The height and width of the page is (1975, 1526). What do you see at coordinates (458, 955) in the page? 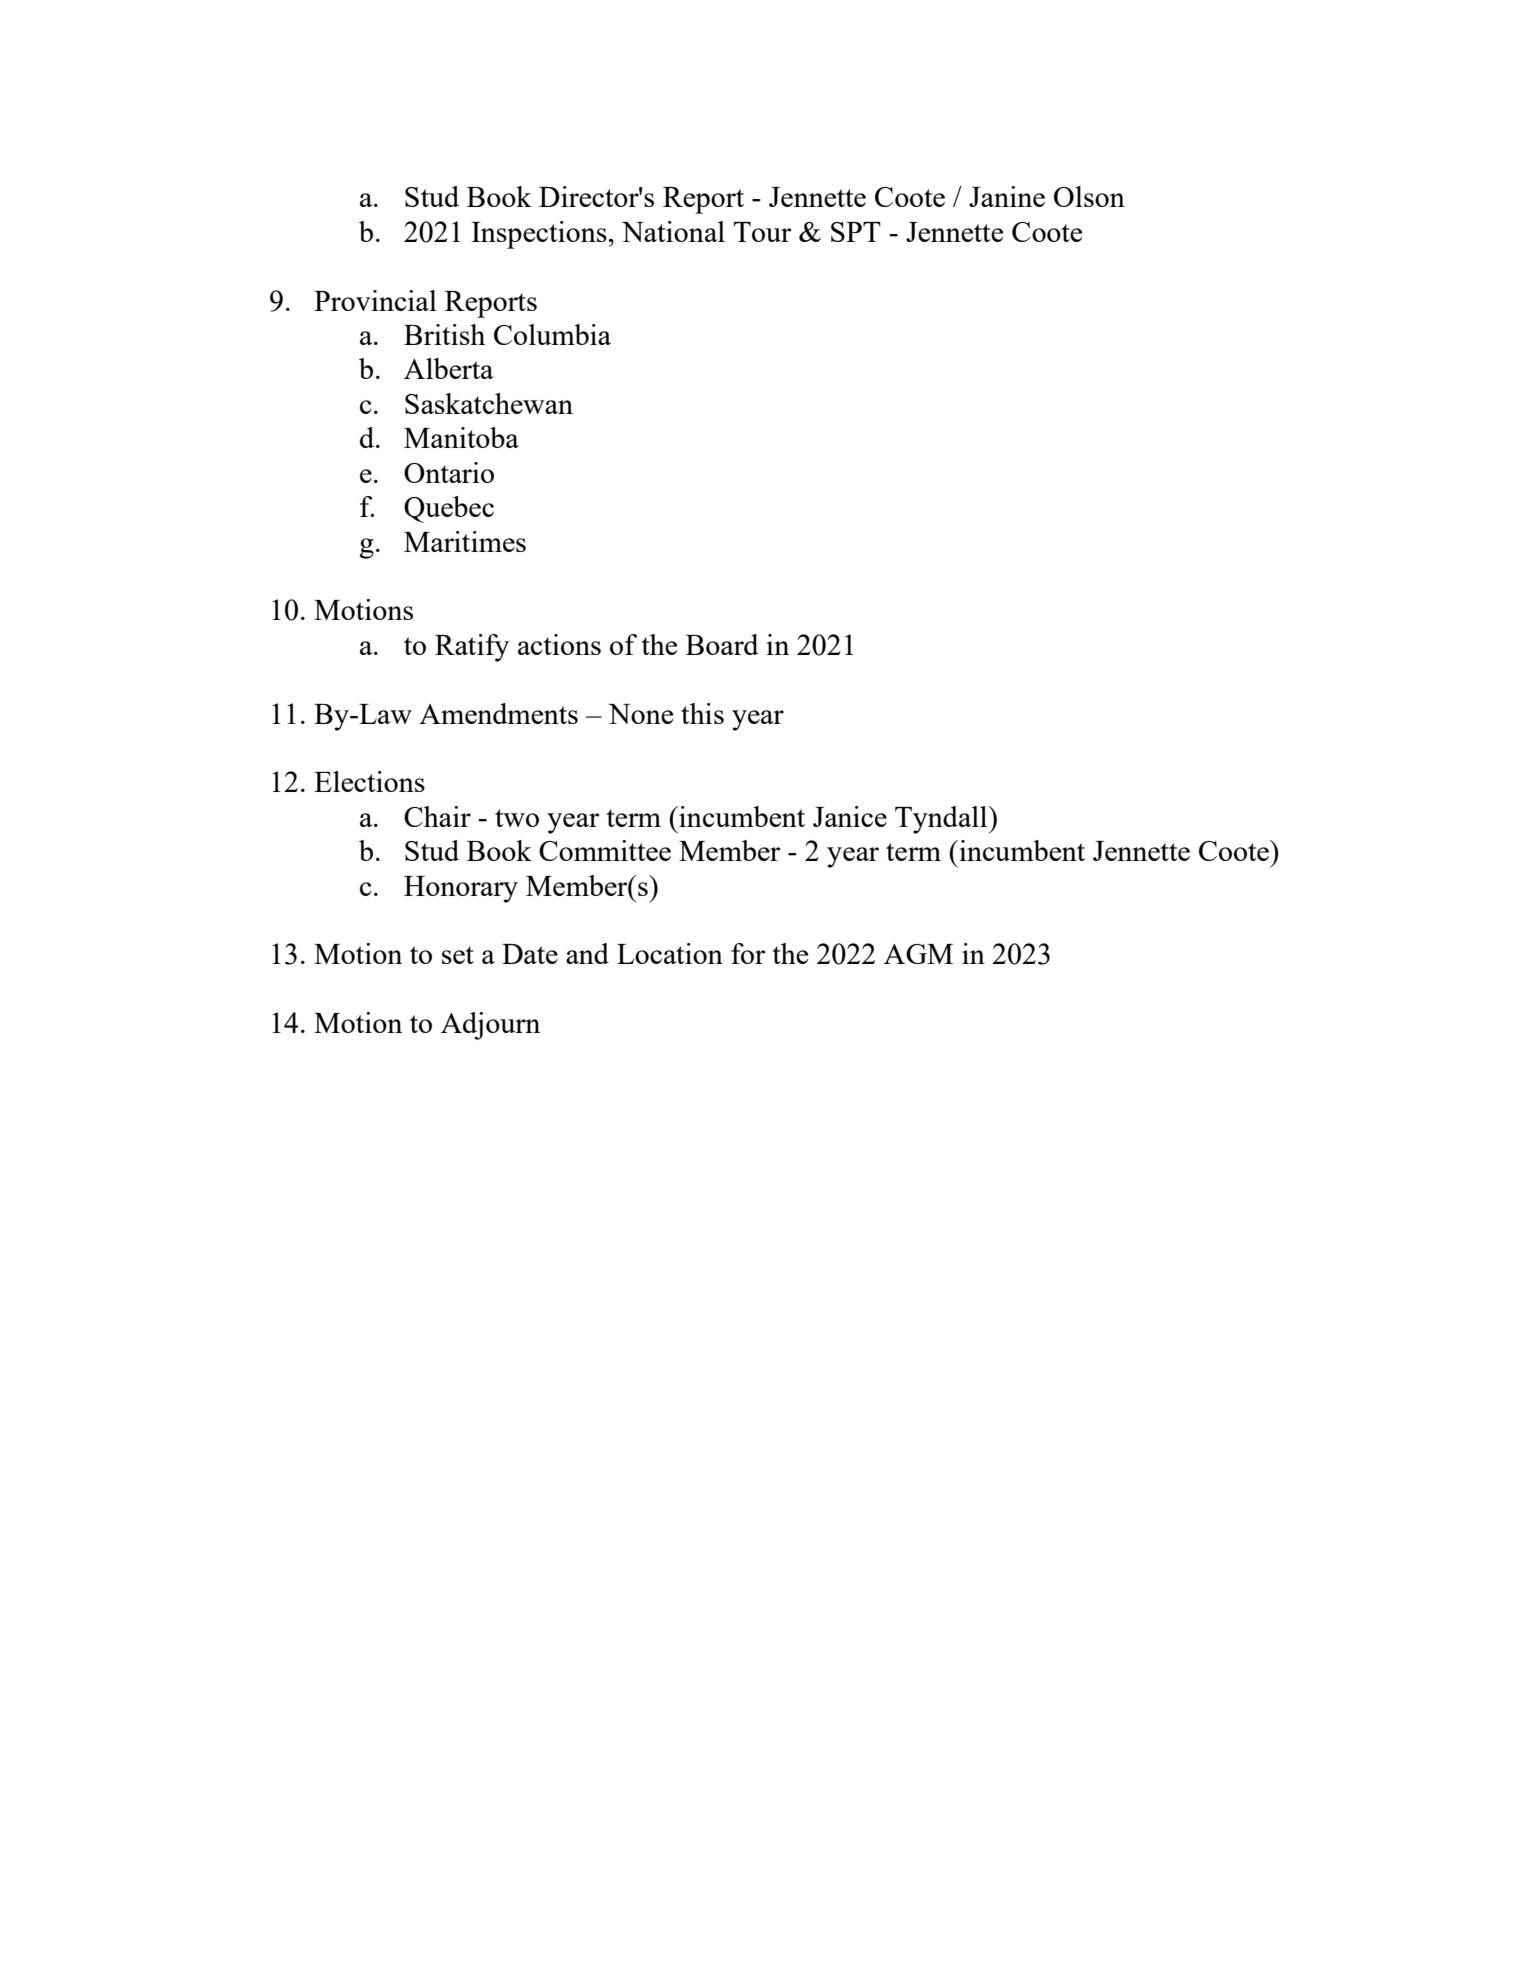
I see `set` at bounding box center [458, 955].
